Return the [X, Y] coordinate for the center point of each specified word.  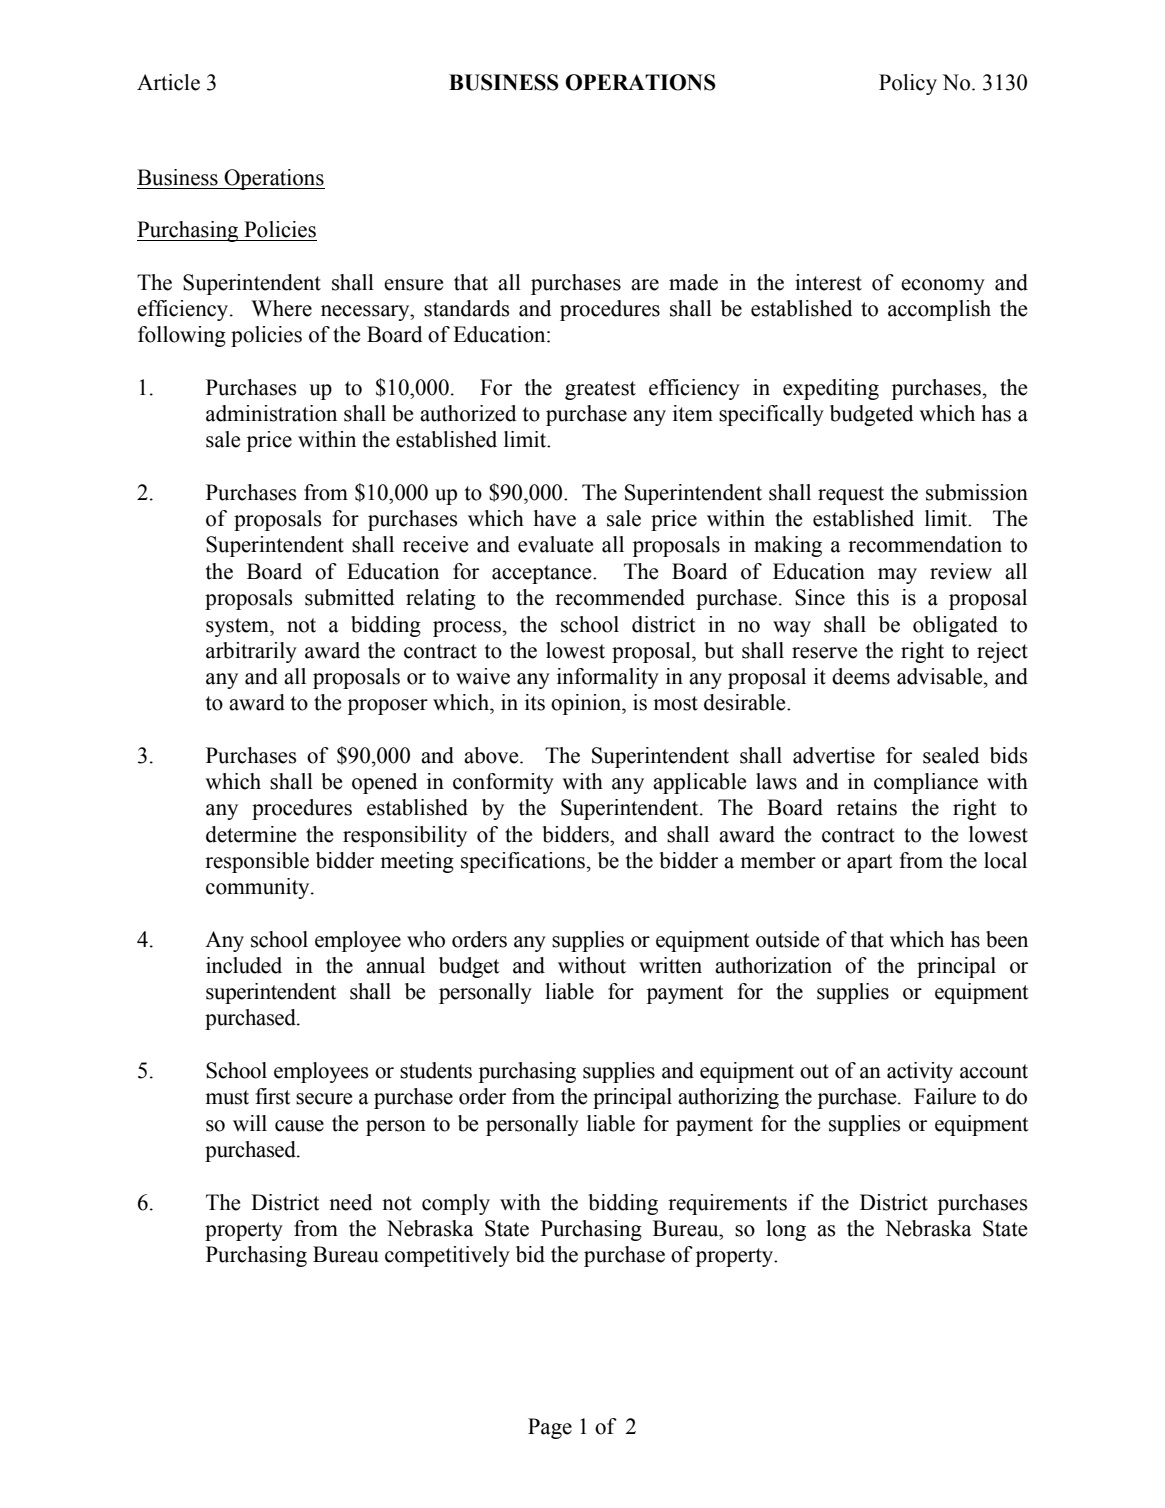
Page [550, 1428]
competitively [447, 1256]
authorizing [728, 1098]
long [786, 1230]
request [851, 495]
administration [271, 413]
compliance [926, 783]
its [535, 702]
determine [251, 834]
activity [920, 1072]
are [645, 285]
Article [168, 82]
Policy [908, 84]
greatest [600, 390]
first [273, 1096]
